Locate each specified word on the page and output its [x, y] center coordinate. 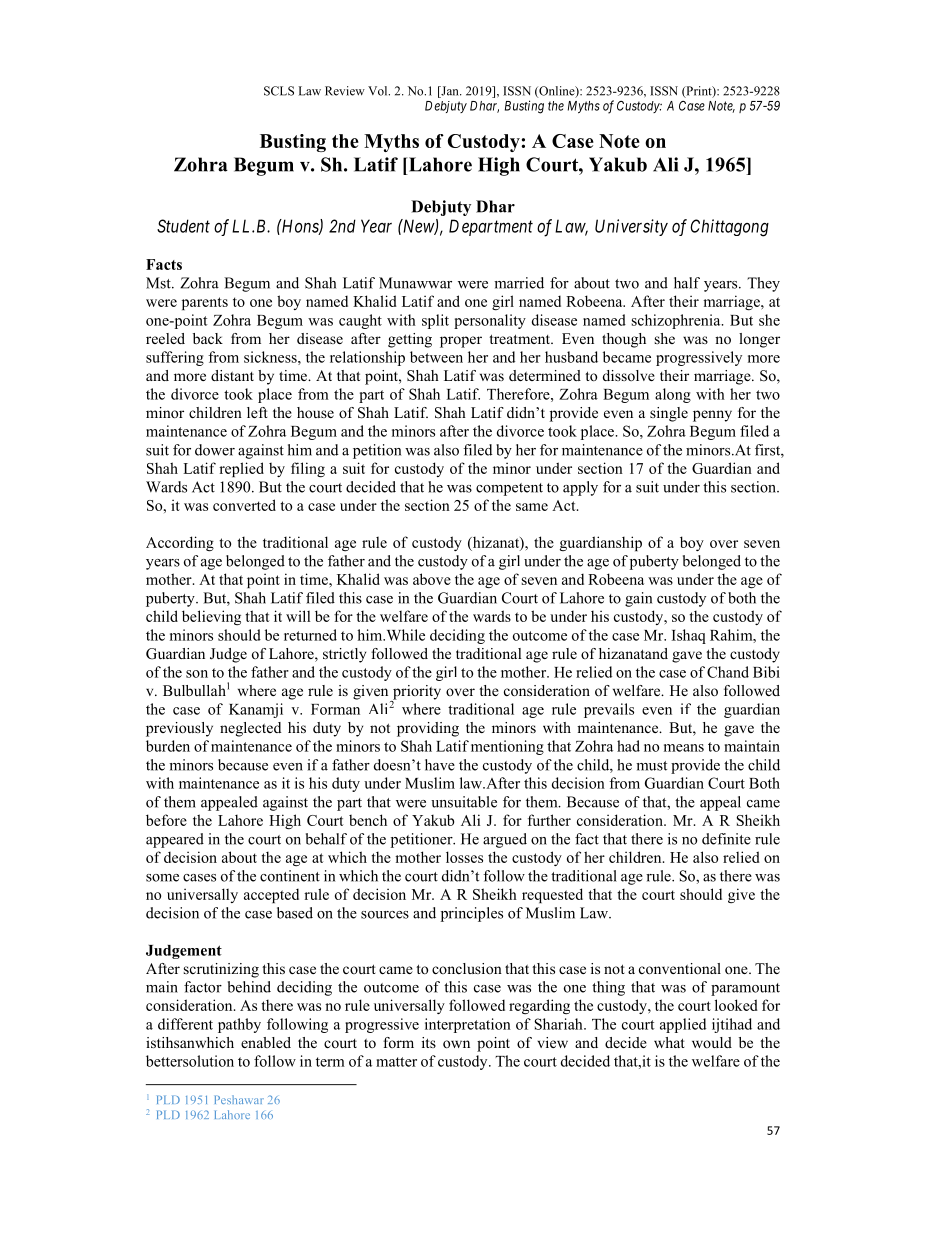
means [684, 748]
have [440, 765]
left [257, 412]
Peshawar [239, 1099]
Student [183, 226]
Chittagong [729, 228]
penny [712, 416]
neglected [250, 729]
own [456, 1044]
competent [509, 489]
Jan [450, 92]
